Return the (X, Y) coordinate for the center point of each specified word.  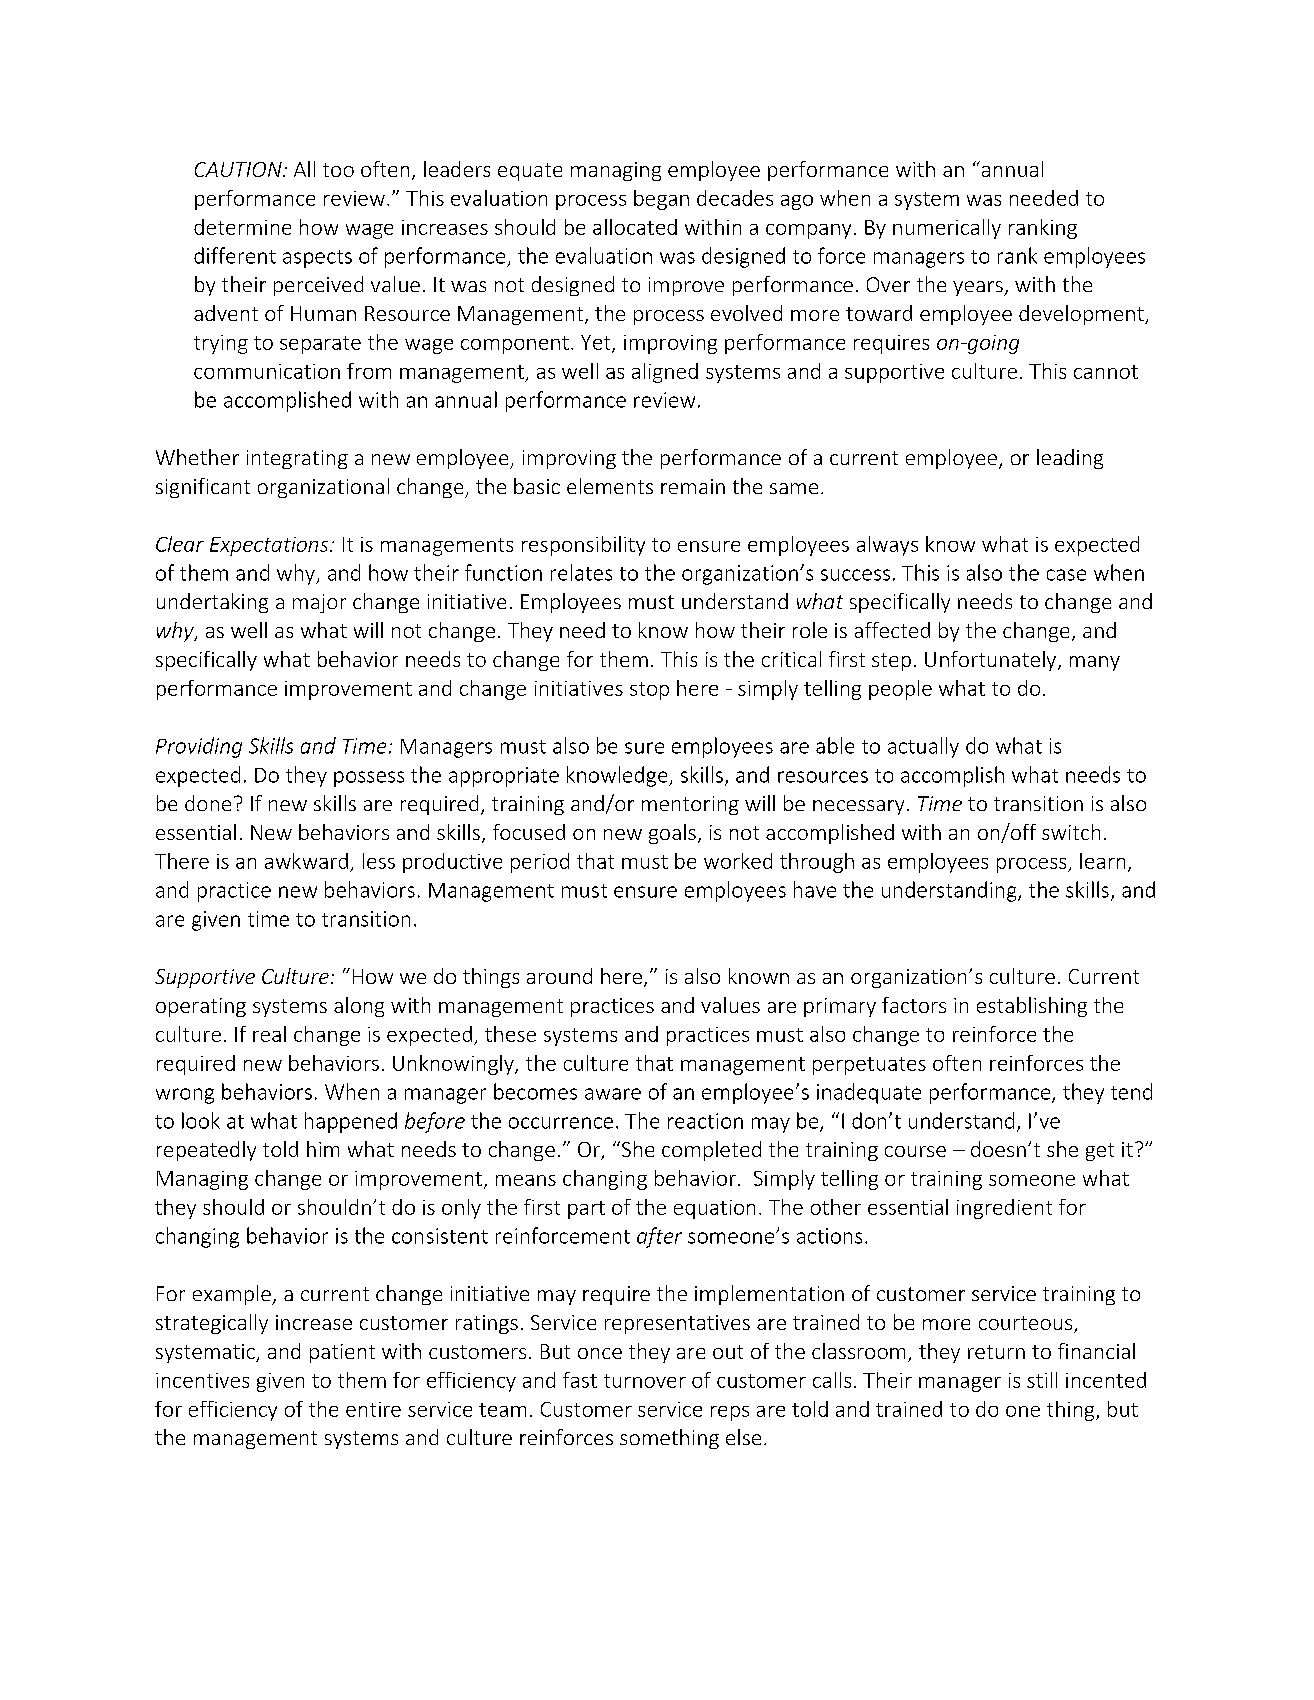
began (661, 200)
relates (581, 572)
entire (373, 1409)
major (319, 603)
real (269, 1034)
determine (242, 227)
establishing (1032, 1007)
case (1066, 575)
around (559, 976)
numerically (947, 229)
